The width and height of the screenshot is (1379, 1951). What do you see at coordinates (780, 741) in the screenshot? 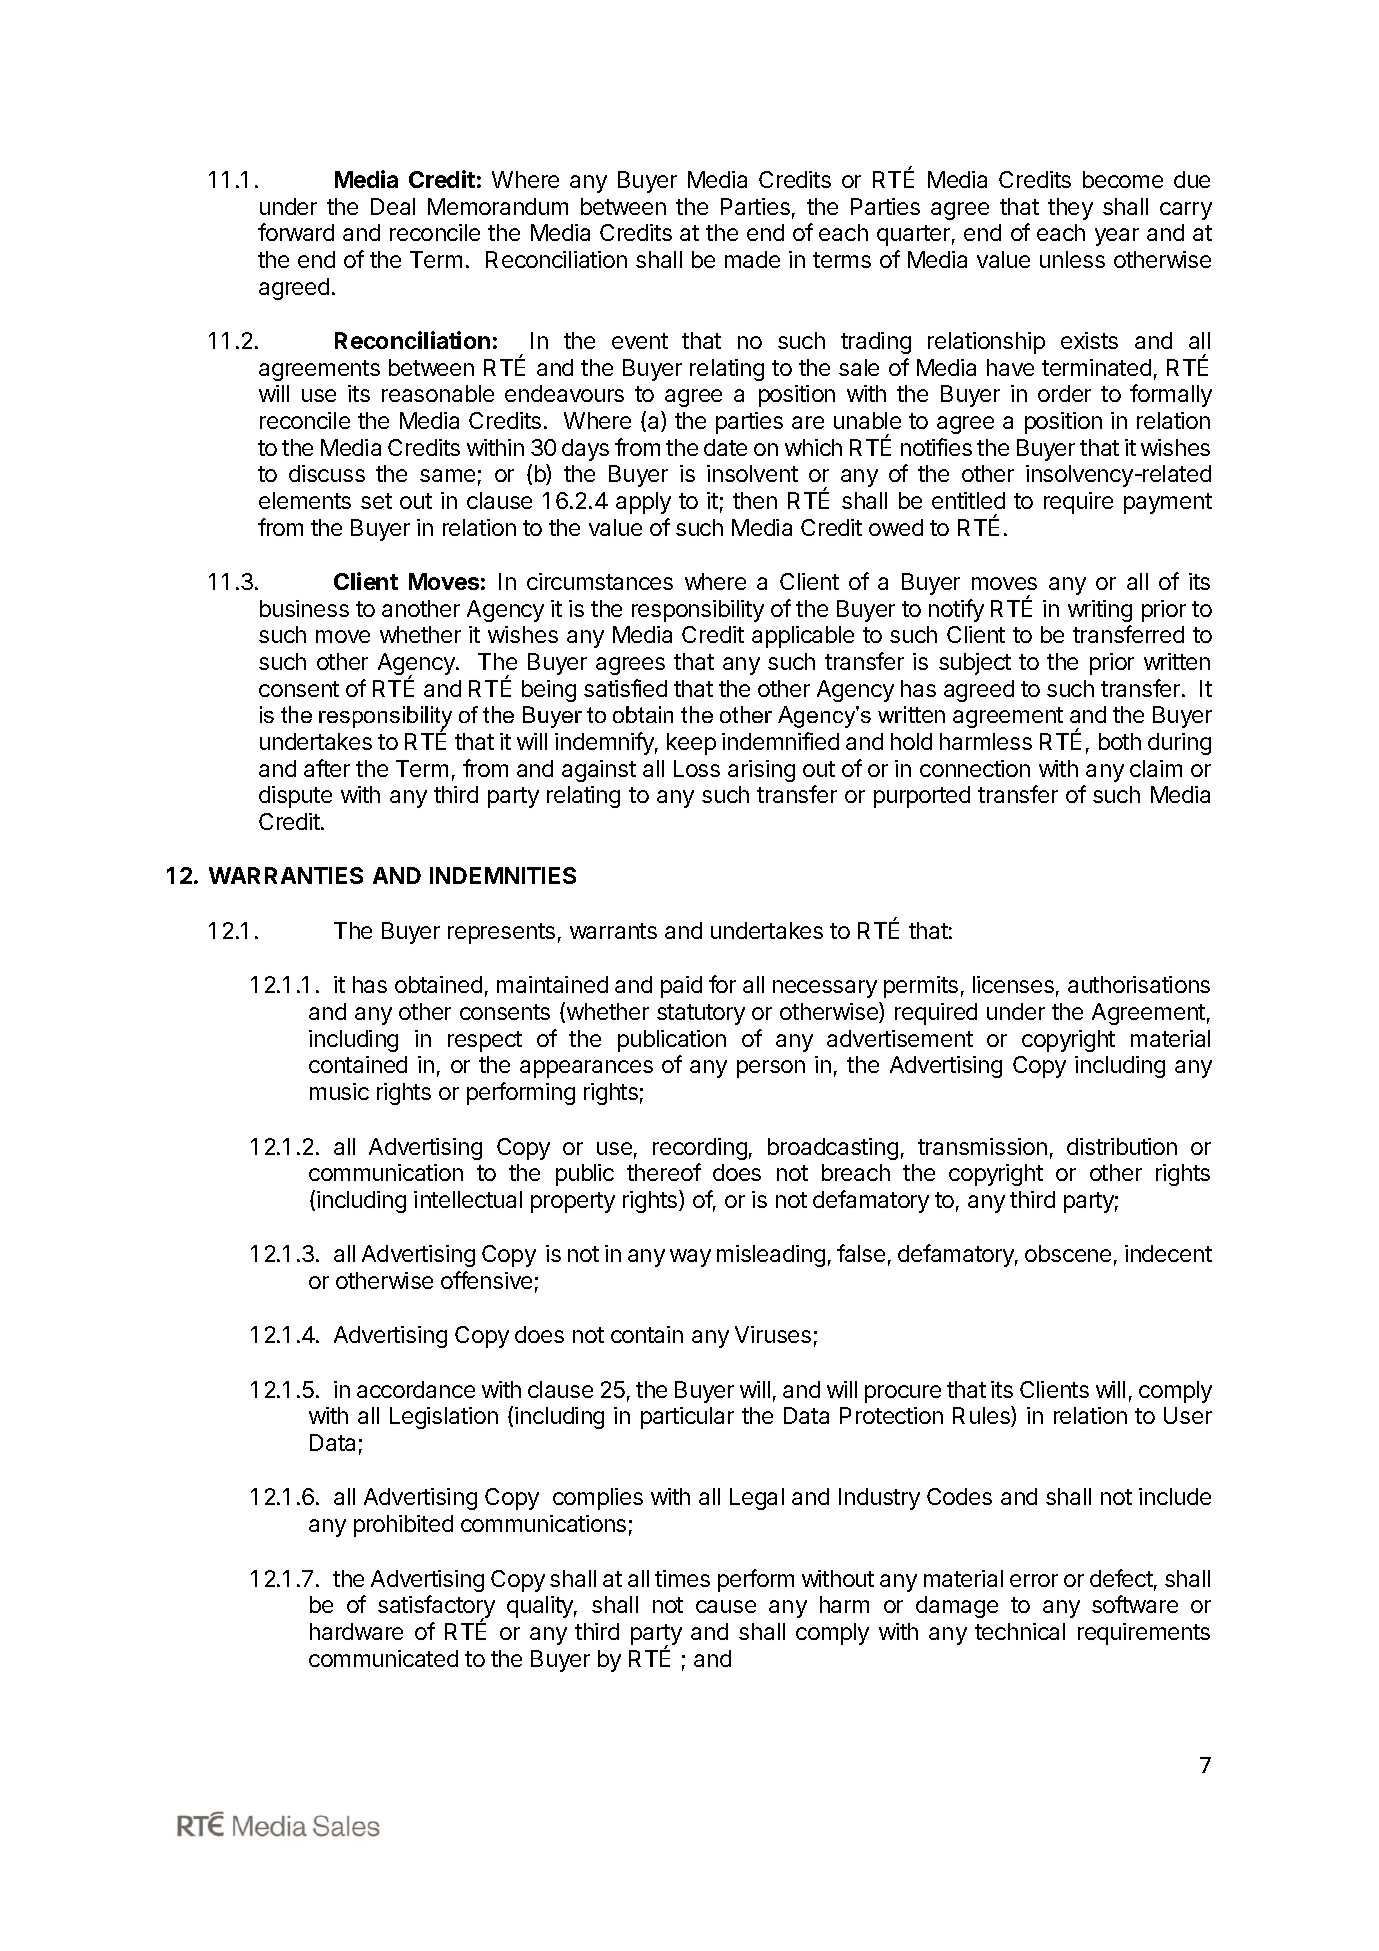
I see `indemnified` at bounding box center [780, 741].
